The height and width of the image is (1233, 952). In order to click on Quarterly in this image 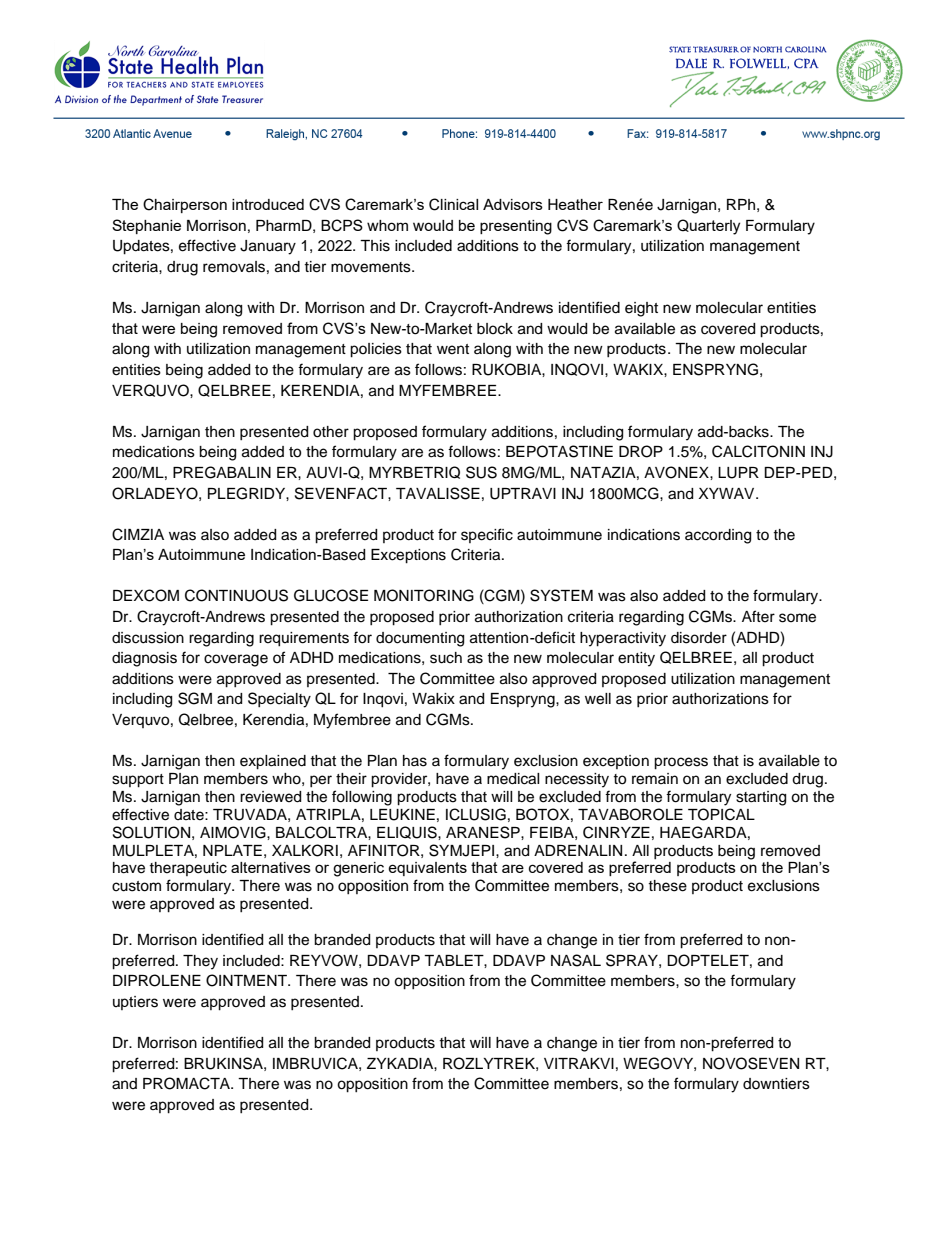, I will do `click(708, 227)`.
